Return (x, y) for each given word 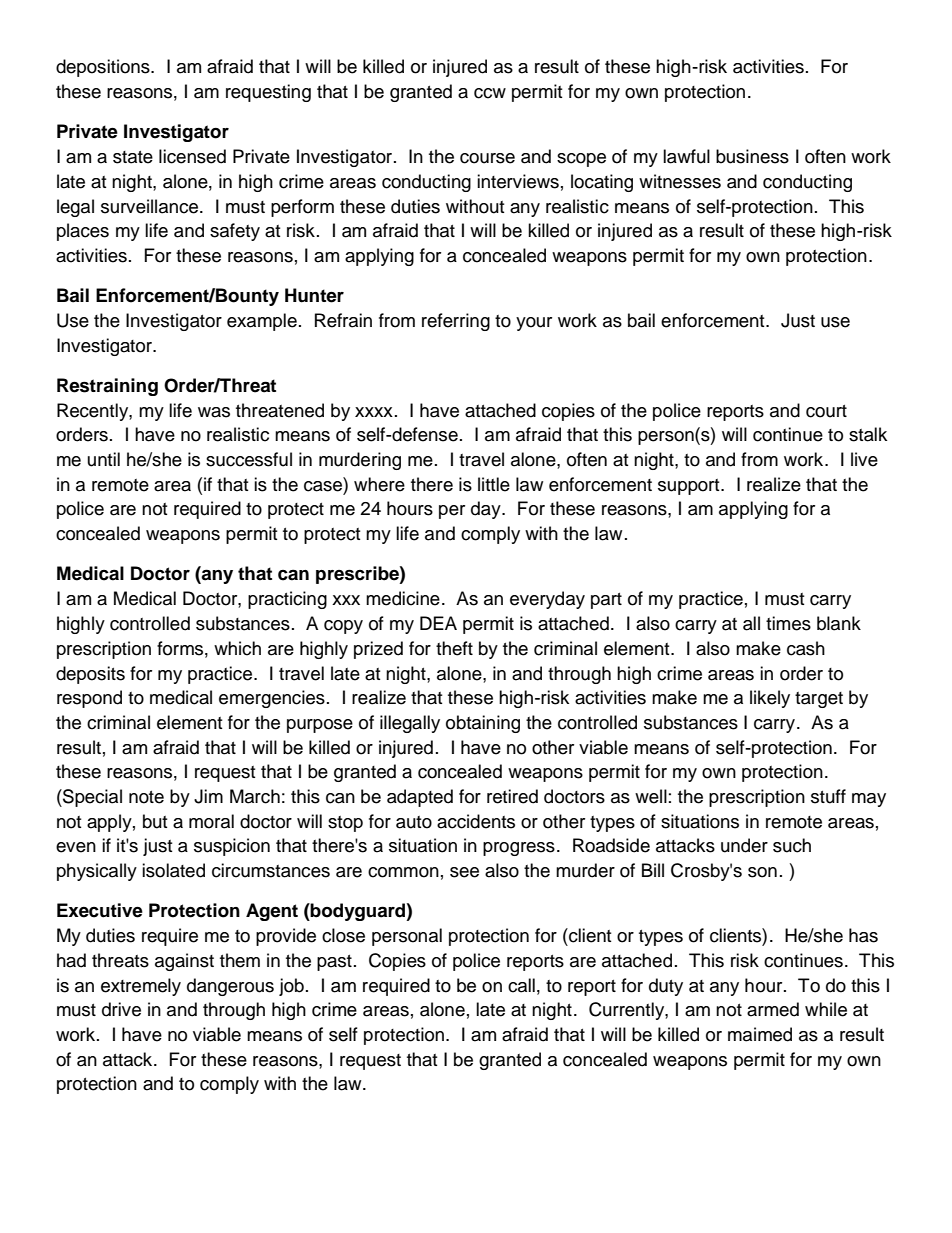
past (334, 963)
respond (89, 699)
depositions (104, 68)
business (752, 156)
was (214, 412)
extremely (141, 987)
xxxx (374, 412)
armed (773, 1009)
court (826, 411)
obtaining (483, 724)
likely (770, 699)
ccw (490, 93)
